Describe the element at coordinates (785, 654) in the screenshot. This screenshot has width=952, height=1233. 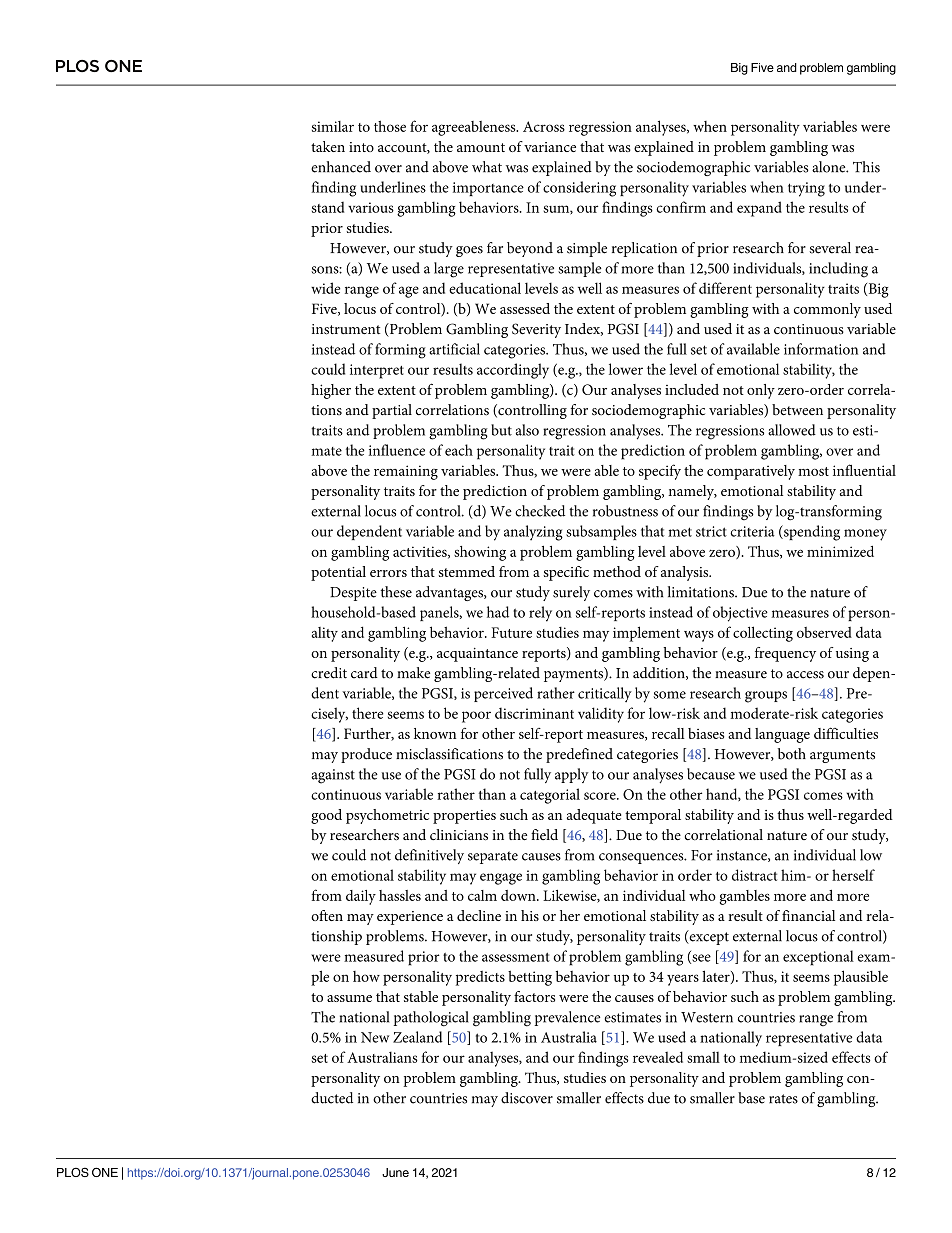
I see `frequency` at that location.
